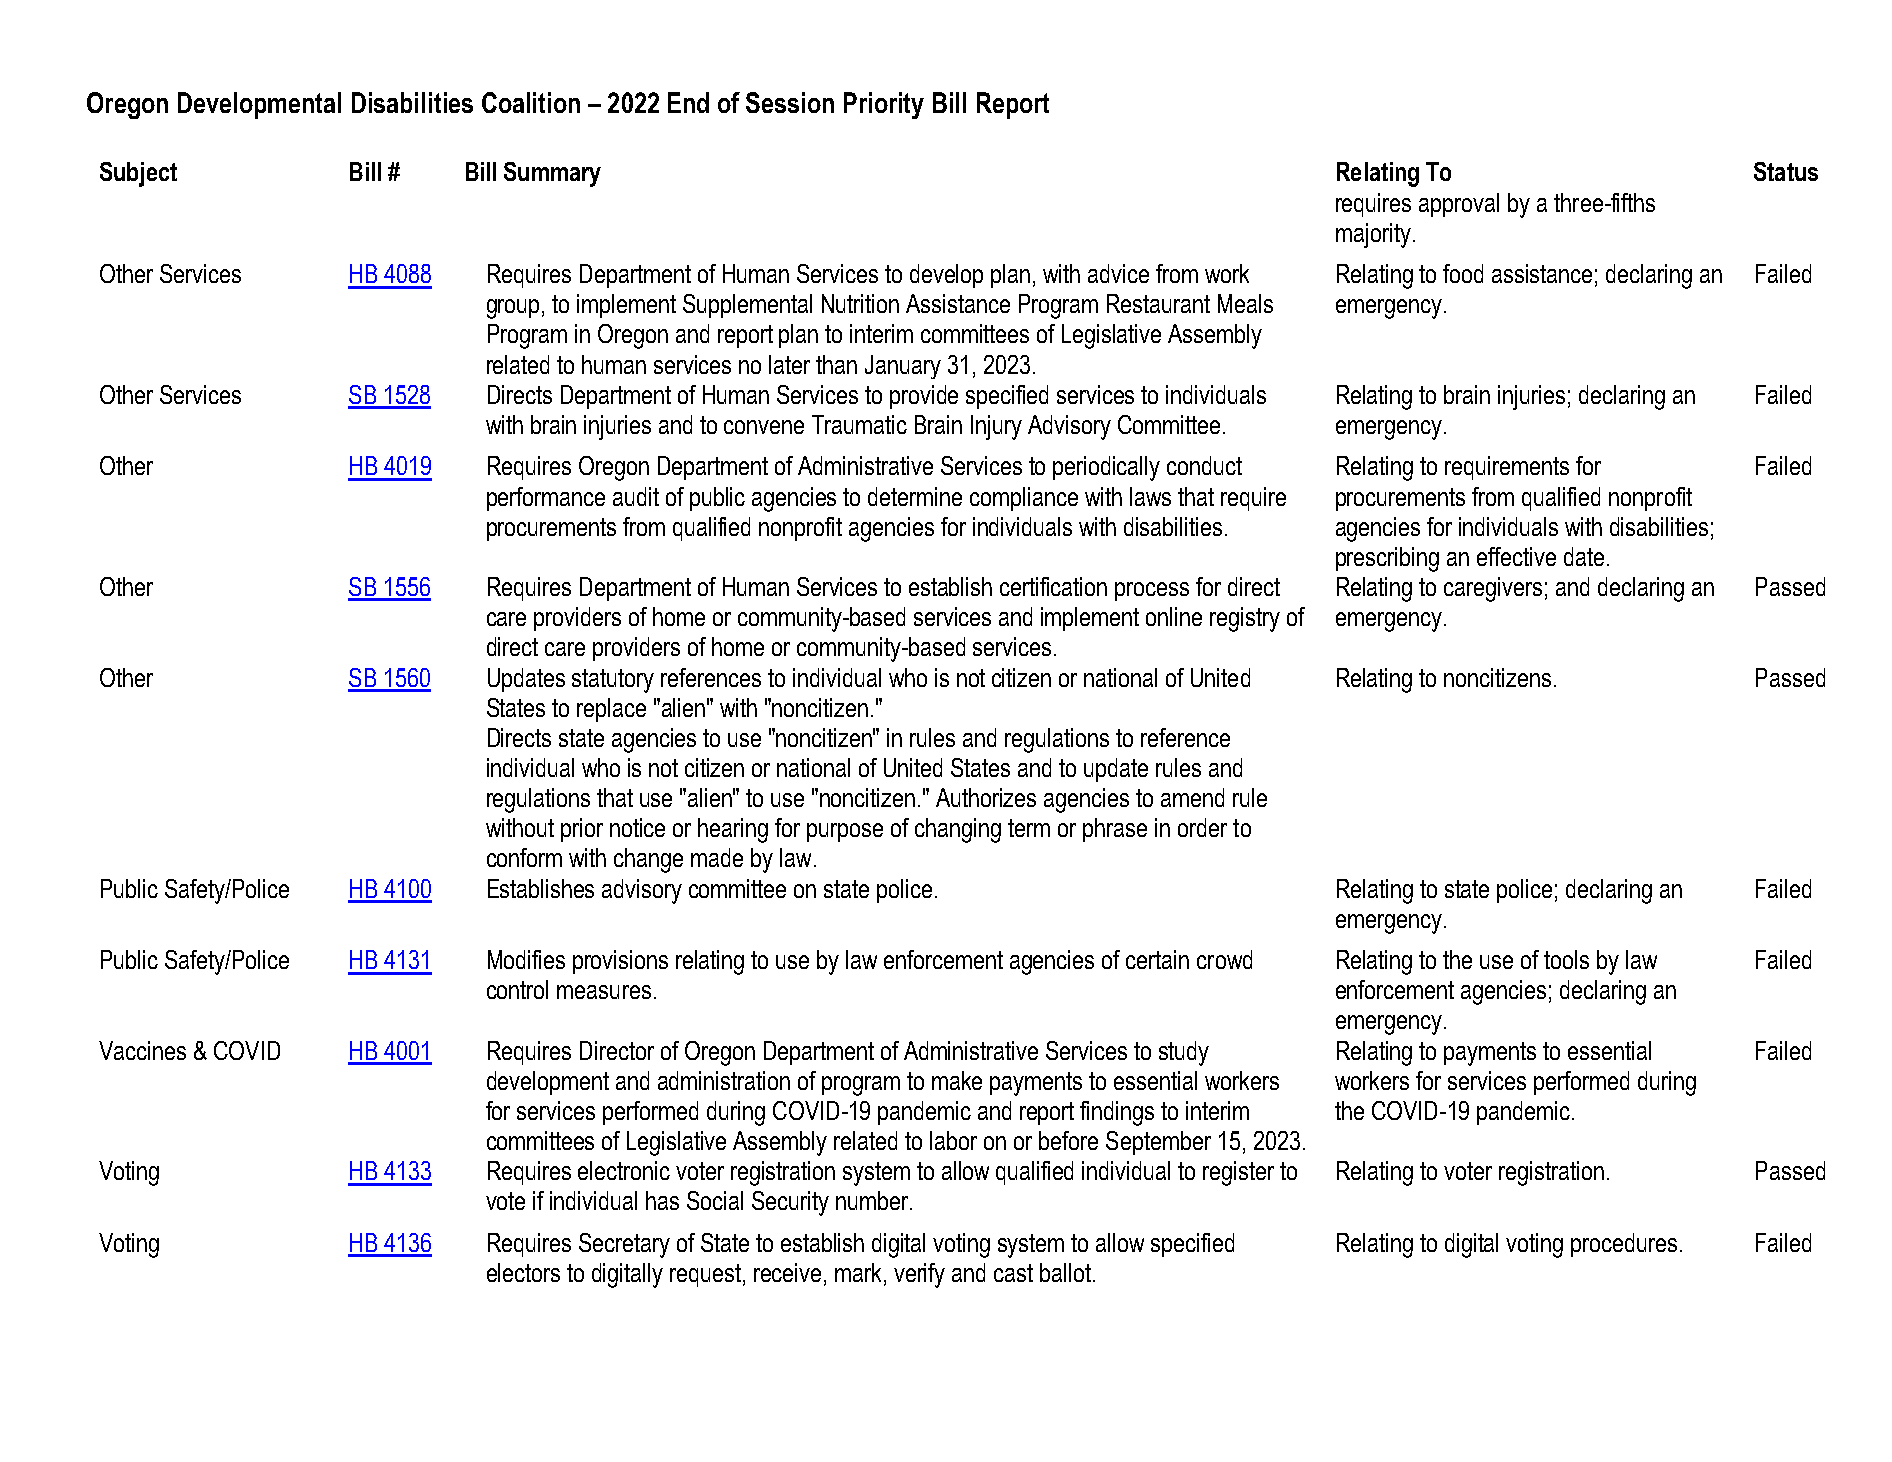  What do you see at coordinates (613, 681) in the screenshot?
I see `statutory` at bounding box center [613, 681].
